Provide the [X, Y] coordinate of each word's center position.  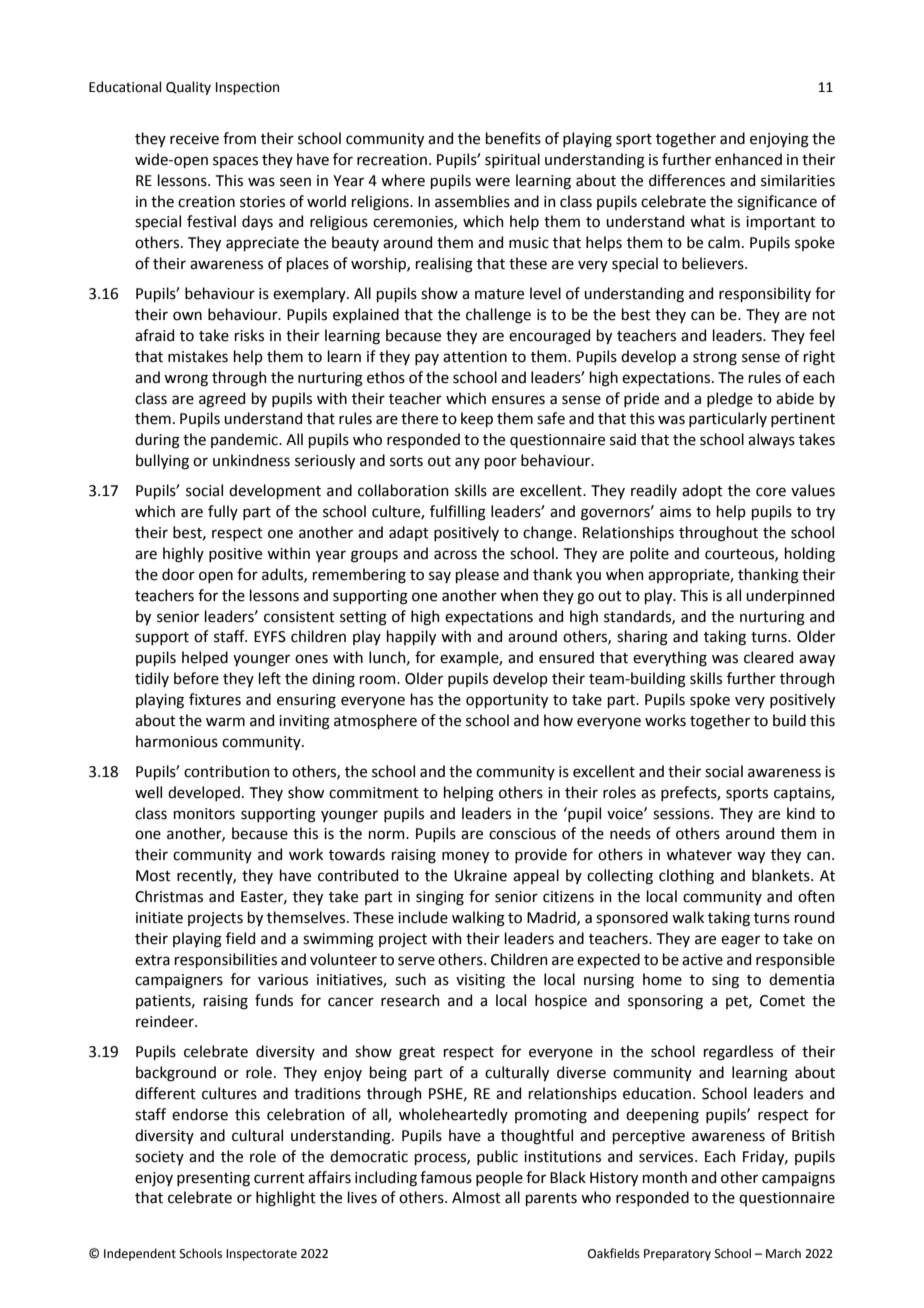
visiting [480, 981]
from [239, 138]
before [196, 678]
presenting [213, 1179]
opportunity [507, 701]
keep [477, 419]
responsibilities [226, 960]
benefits [513, 138]
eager [740, 941]
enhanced [748, 159]
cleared [768, 657]
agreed [222, 400]
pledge [730, 400]
